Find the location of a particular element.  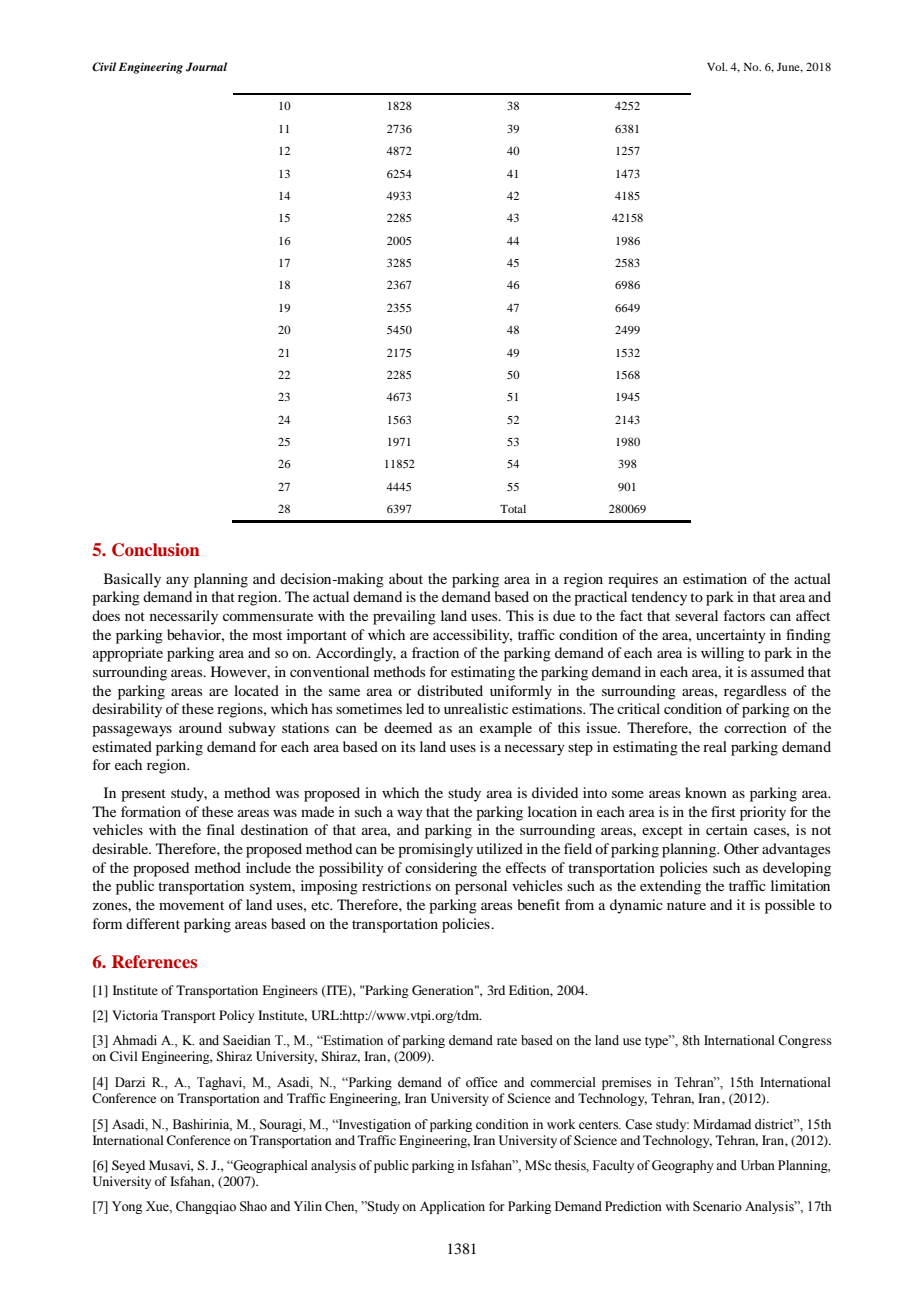

Vol is located at coordinates (717, 66).
